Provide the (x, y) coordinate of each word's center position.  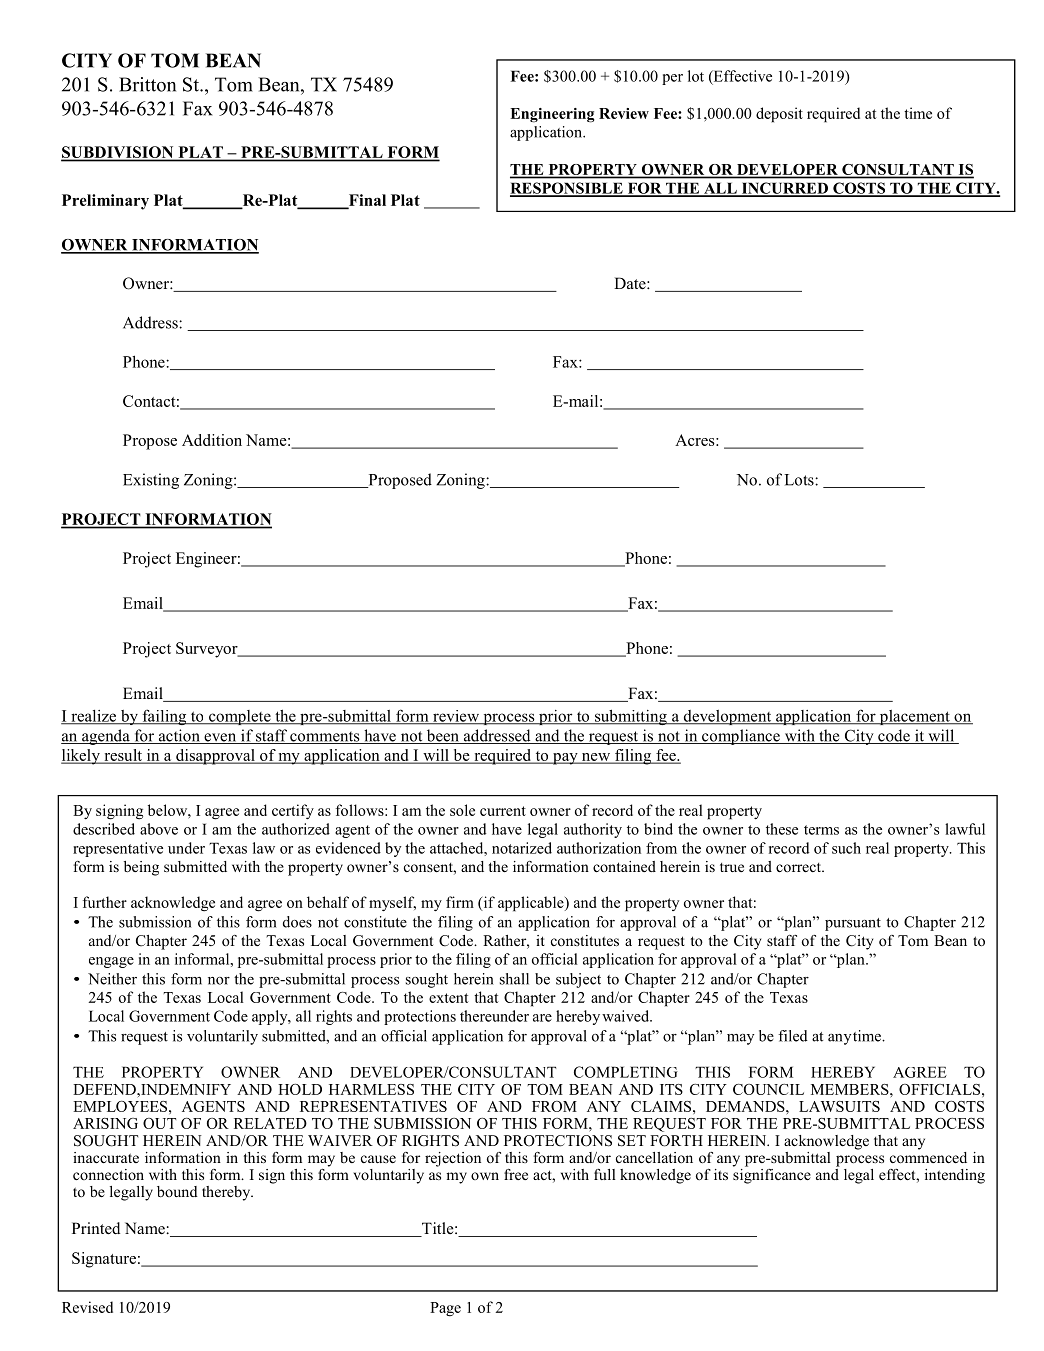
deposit (779, 115)
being (141, 868)
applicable (532, 904)
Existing (151, 481)
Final (366, 201)
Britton (147, 84)
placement (914, 717)
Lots (800, 480)
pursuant (853, 924)
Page (445, 1309)
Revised (87, 1307)
